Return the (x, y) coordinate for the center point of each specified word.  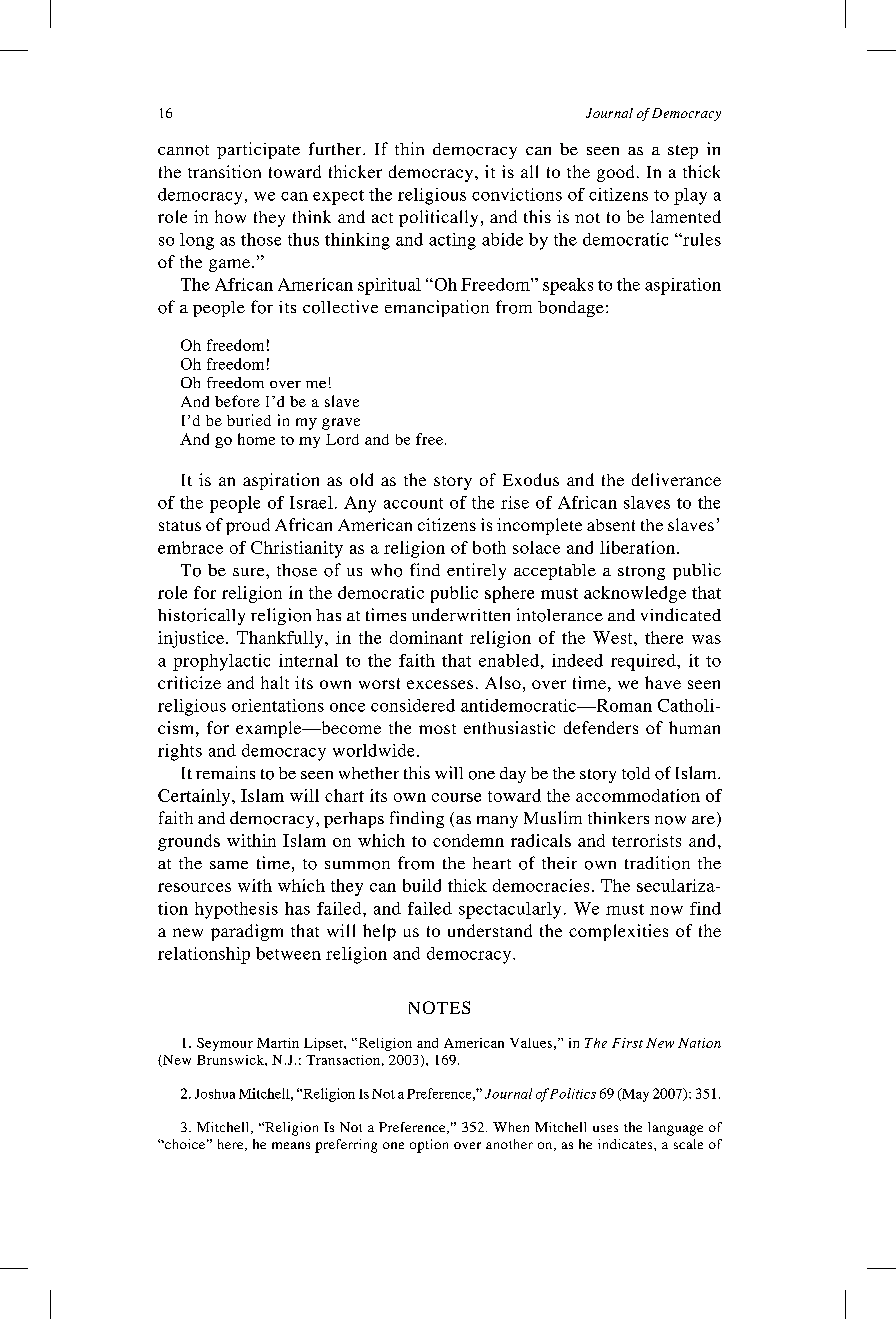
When (511, 1127)
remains (225, 772)
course (456, 797)
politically (438, 218)
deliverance (676, 479)
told (636, 773)
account (413, 503)
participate (258, 150)
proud (248, 526)
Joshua (215, 1094)
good (615, 173)
